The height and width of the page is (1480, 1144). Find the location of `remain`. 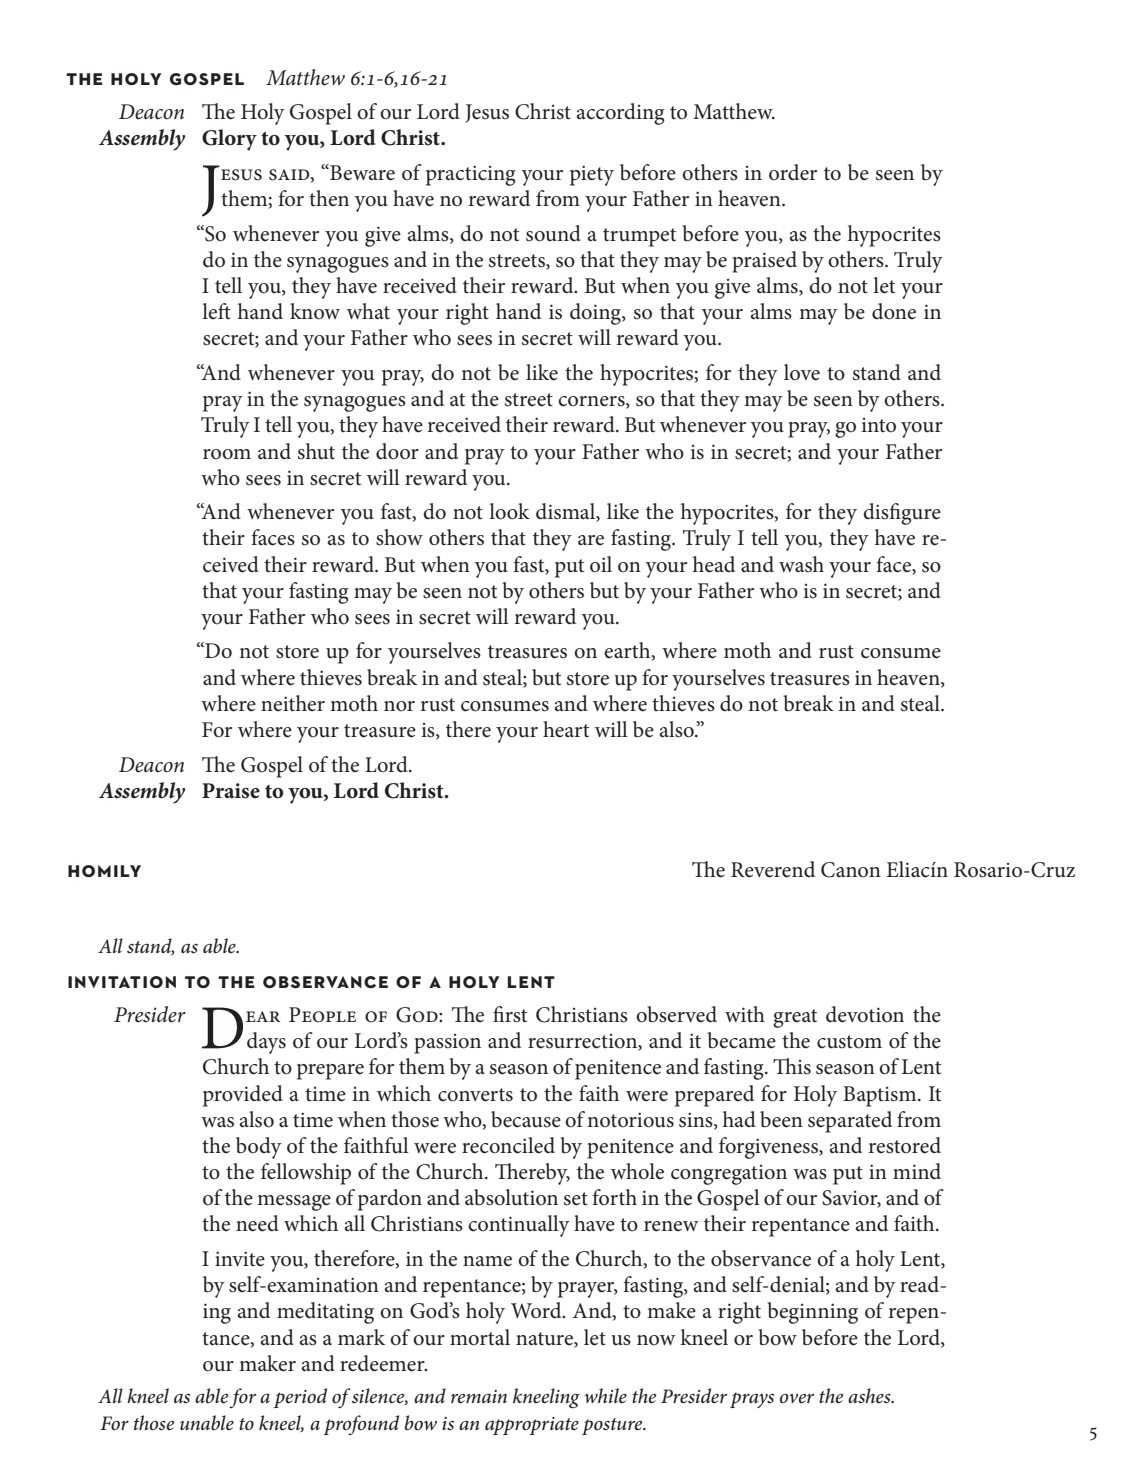

remain is located at coordinates (479, 1397).
